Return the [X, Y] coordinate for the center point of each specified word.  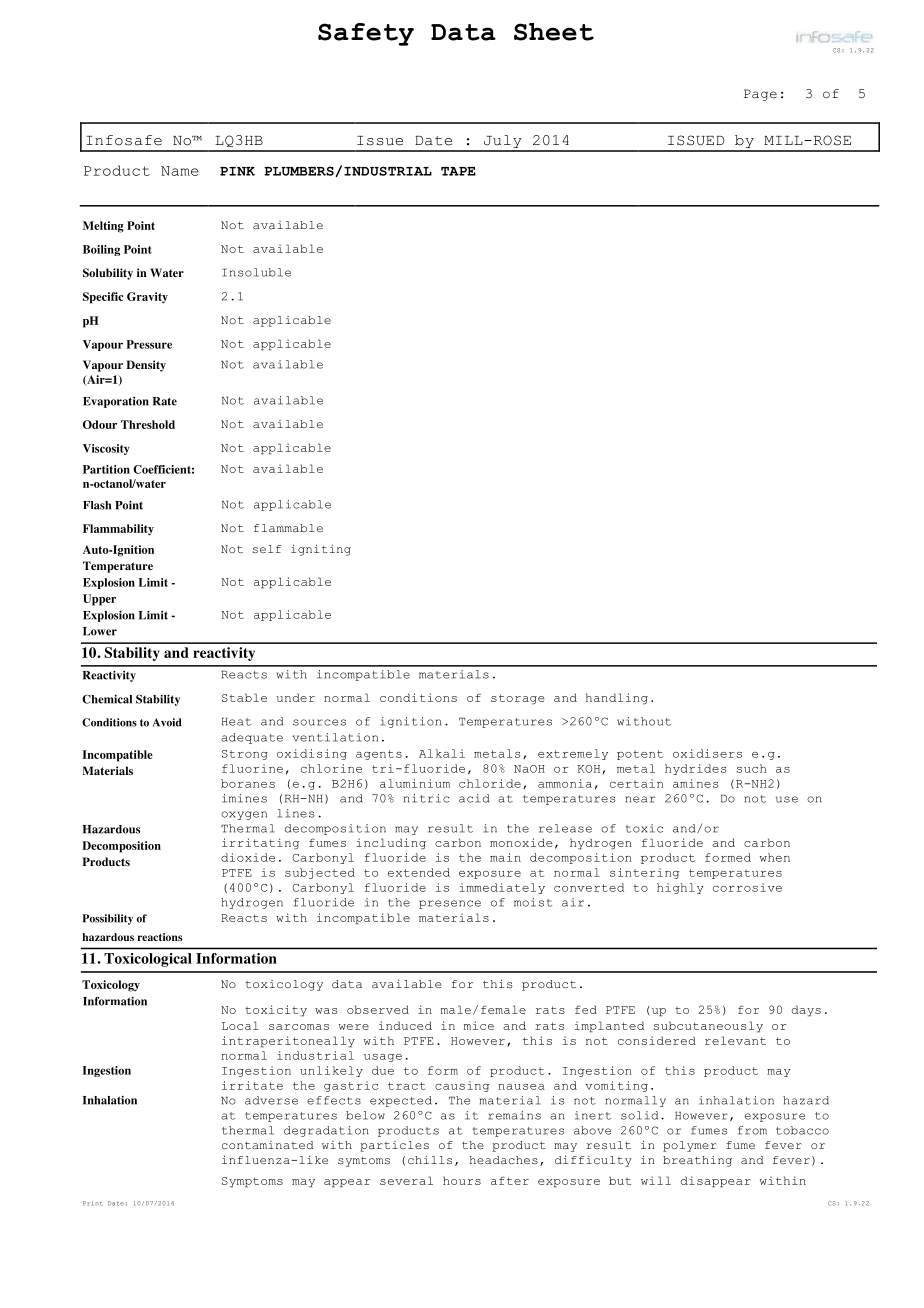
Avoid [167, 722]
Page [760, 95]
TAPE [458, 171]
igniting [321, 550]
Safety [366, 34]
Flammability [118, 530]
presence [450, 904]
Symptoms [252, 1182]
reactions [159, 937]
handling [617, 699]
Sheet [554, 32]
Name [180, 171]
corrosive [747, 887]
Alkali [442, 753]
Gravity [147, 298]
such [752, 768]
